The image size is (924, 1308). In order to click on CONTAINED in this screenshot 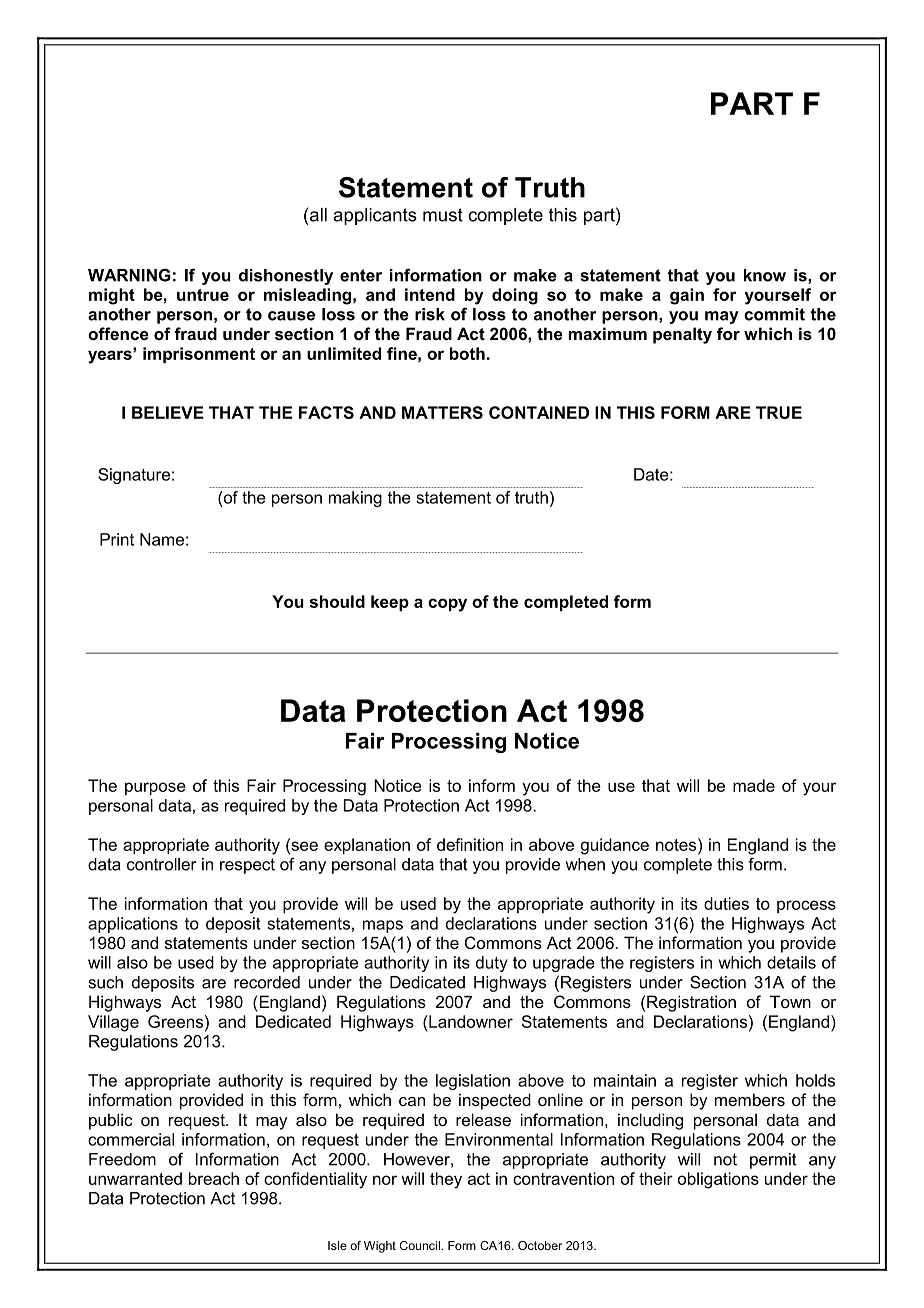, I will do `click(539, 412)`.
